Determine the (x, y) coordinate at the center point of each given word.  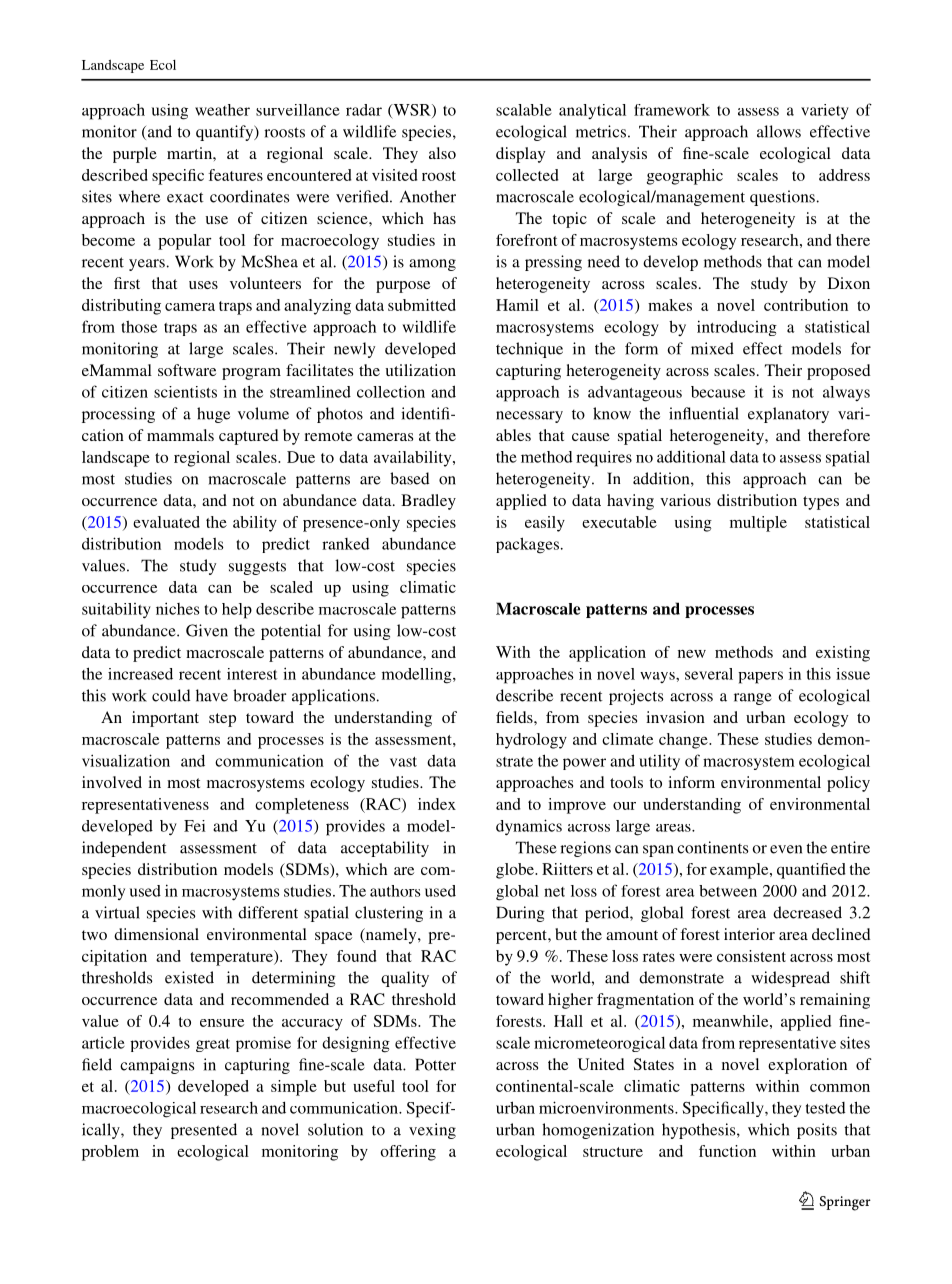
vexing (432, 1131)
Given (207, 630)
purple (135, 155)
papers (760, 677)
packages (527, 545)
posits (817, 1131)
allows (779, 131)
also (442, 153)
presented (204, 1131)
